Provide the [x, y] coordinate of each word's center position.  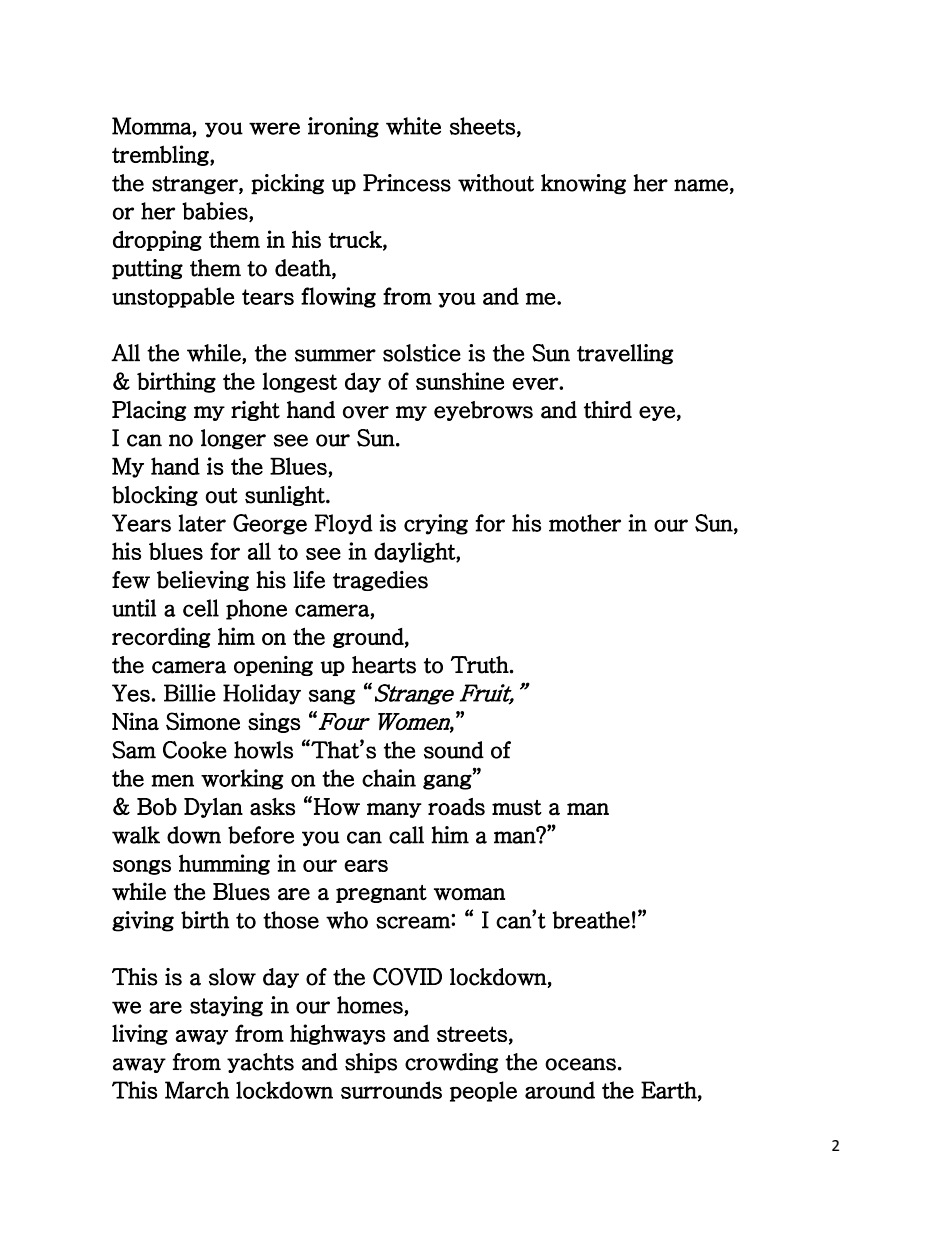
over [366, 412]
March [197, 1090]
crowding [452, 1063]
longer [233, 439]
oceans [580, 1064]
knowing [583, 184]
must [517, 808]
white [413, 126]
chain [389, 778]
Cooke [195, 750]
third [608, 410]
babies [216, 212]
